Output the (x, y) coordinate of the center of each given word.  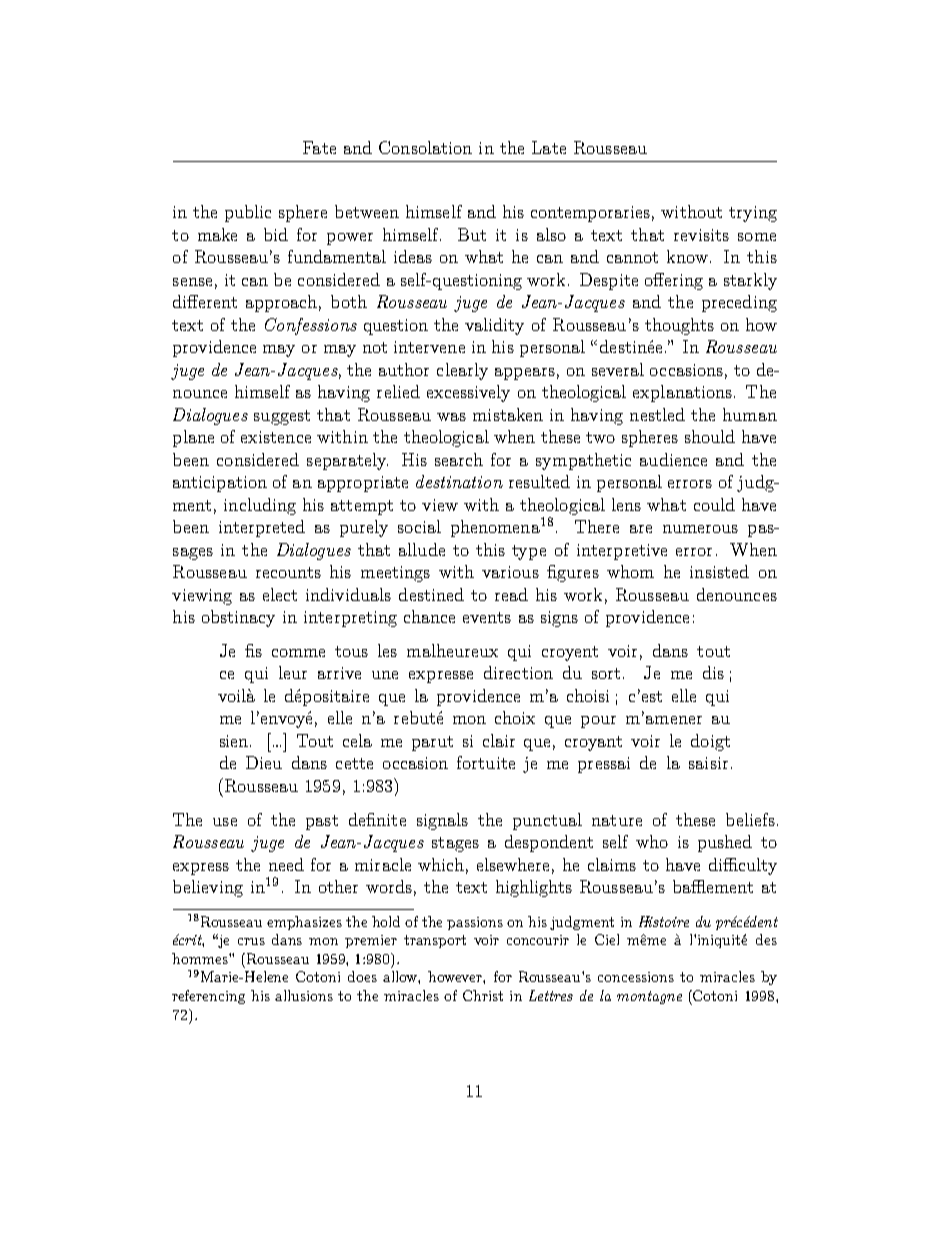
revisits (701, 235)
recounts (288, 572)
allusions (304, 995)
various (510, 572)
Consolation (425, 147)
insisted (719, 571)
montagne (649, 997)
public (248, 213)
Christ (483, 995)
